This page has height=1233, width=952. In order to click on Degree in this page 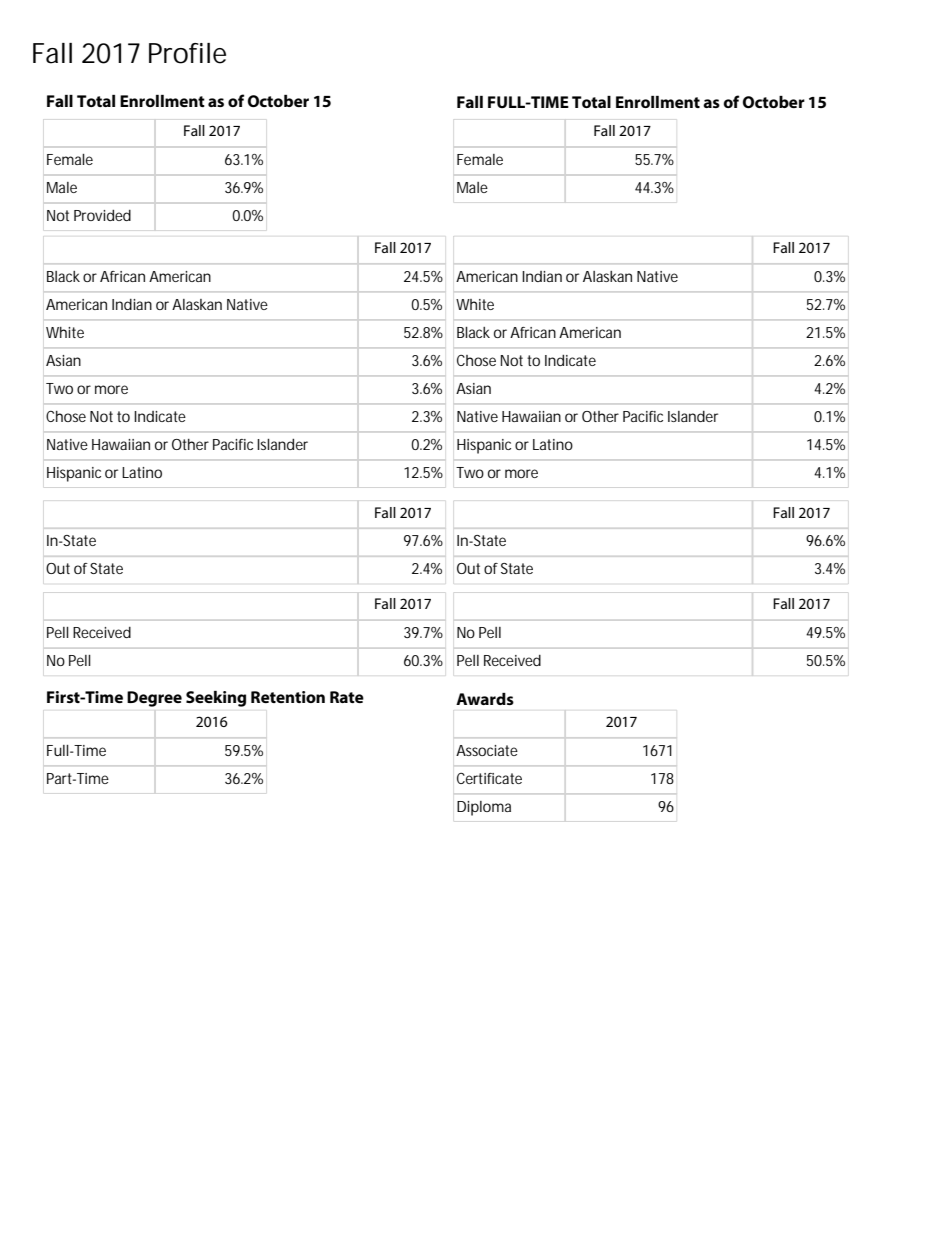, I will do `click(154, 699)`.
